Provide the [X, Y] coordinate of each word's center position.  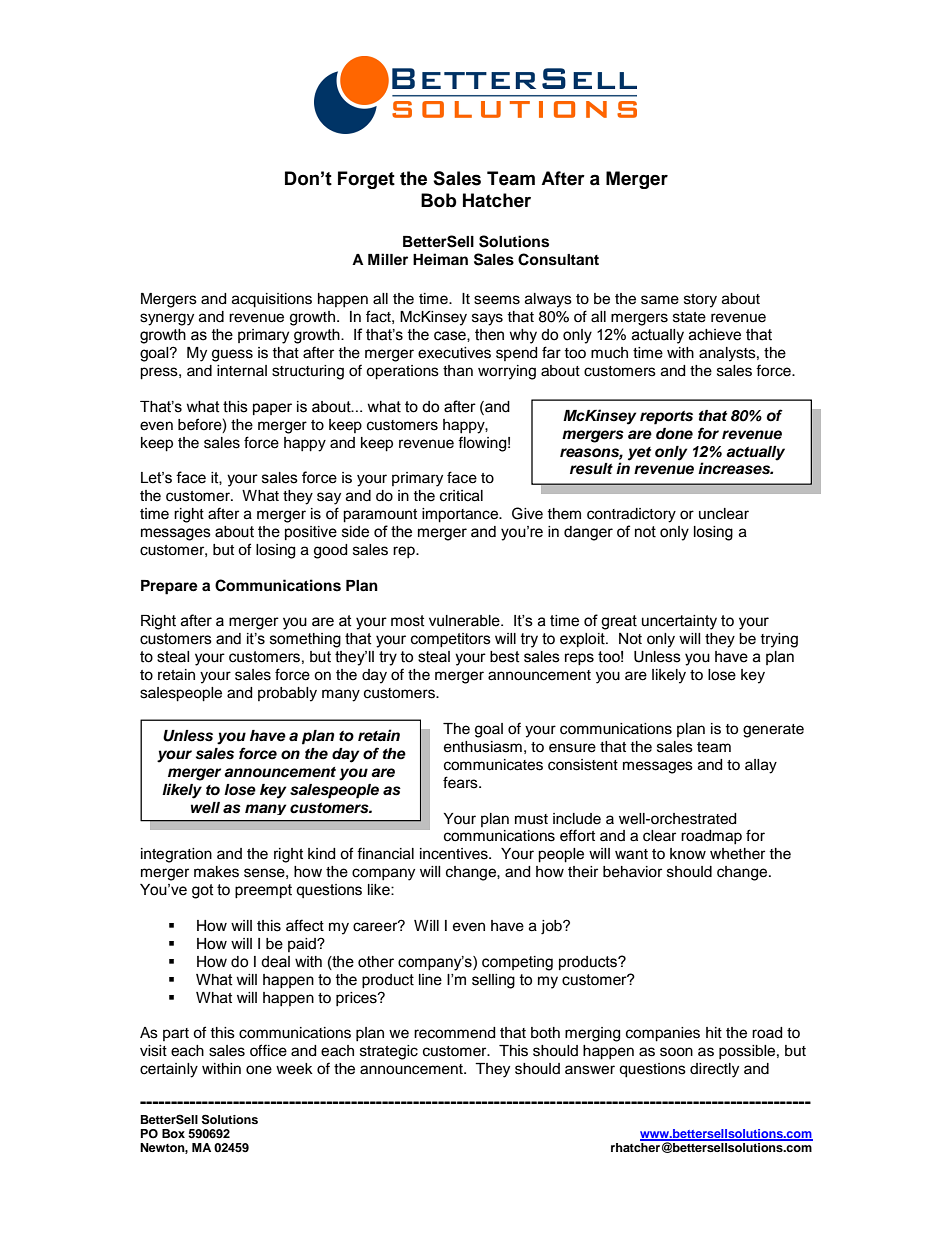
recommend [454, 1033]
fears [461, 782]
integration [176, 855]
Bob [439, 200]
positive [311, 533]
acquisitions [272, 300]
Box [173, 1133]
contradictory [631, 515]
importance [461, 515]
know [688, 854]
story [700, 301]
